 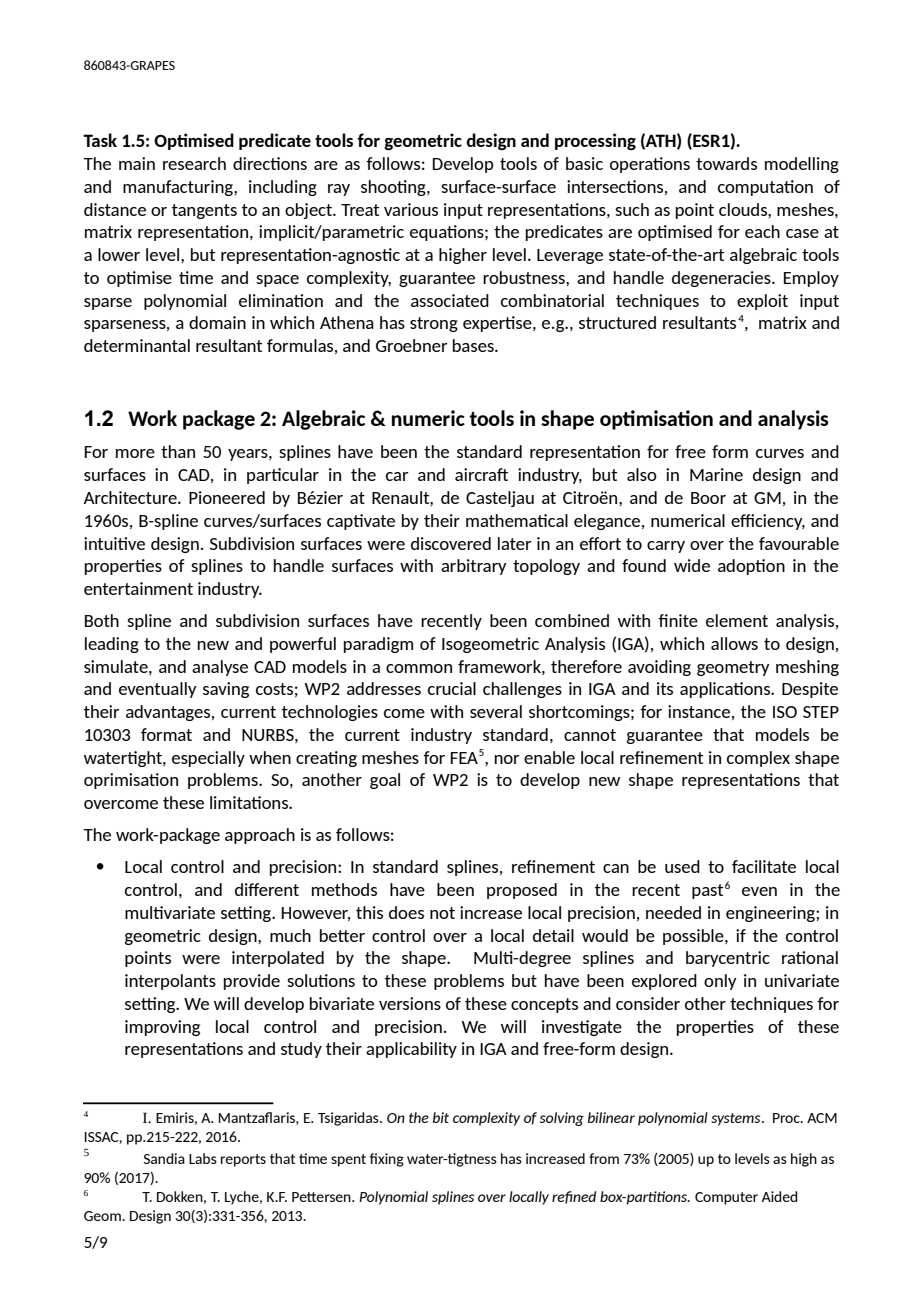 I want to click on possible, so click(x=694, y=937).
